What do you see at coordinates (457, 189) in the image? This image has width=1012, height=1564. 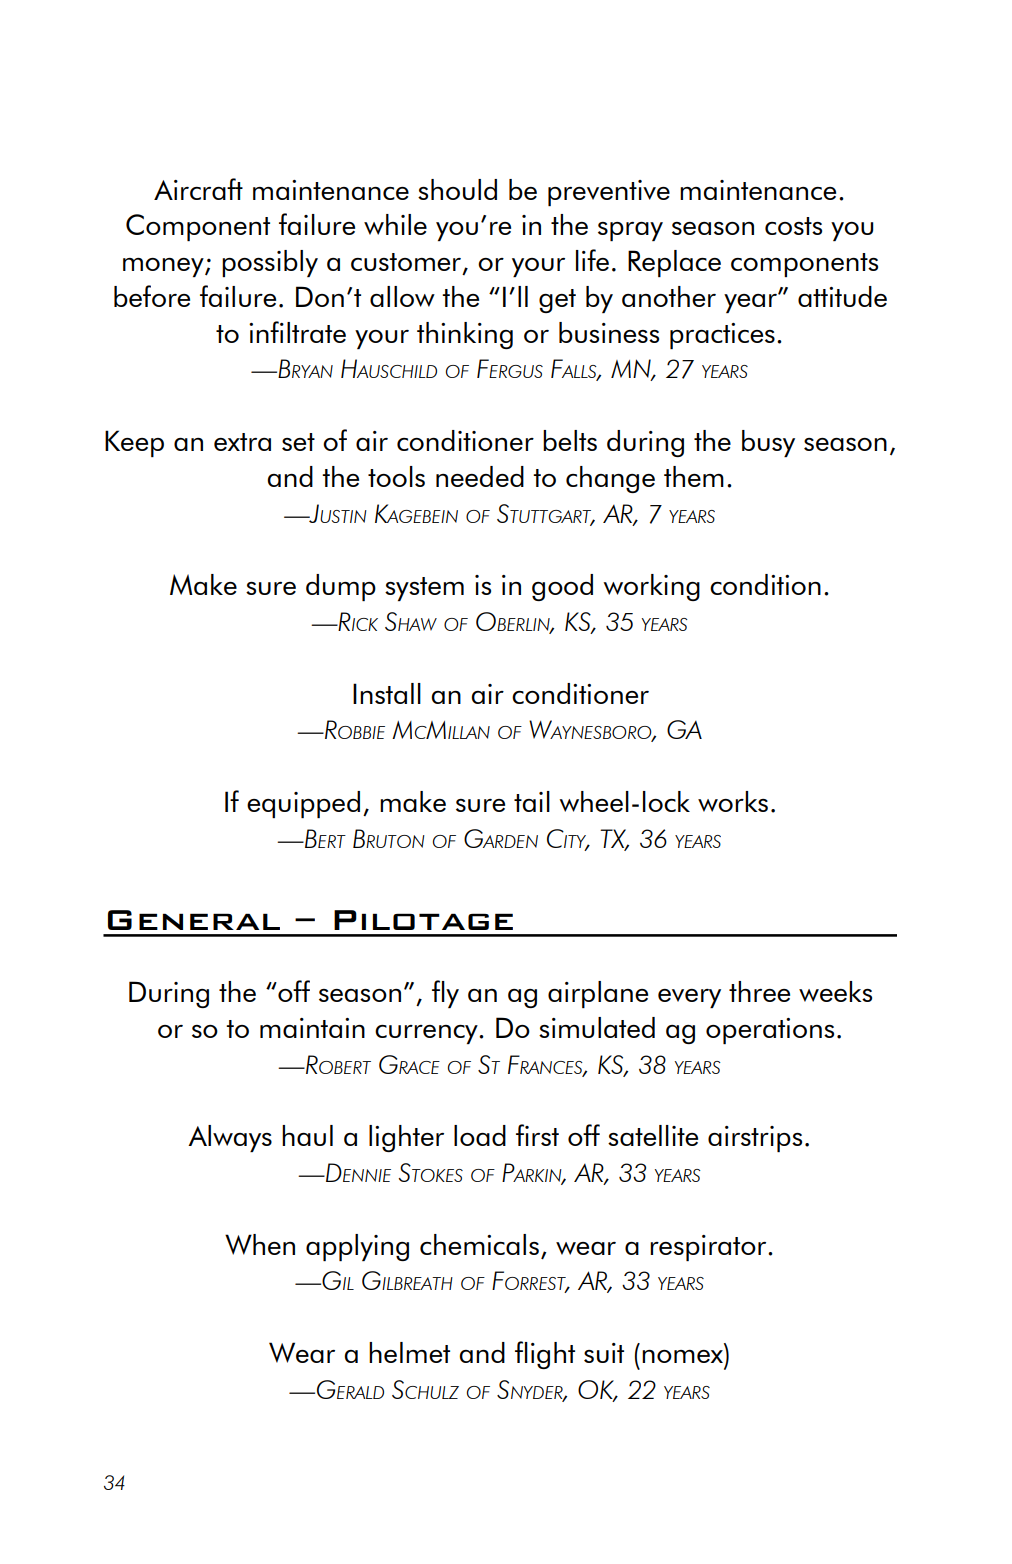 I see `should` at bounding box center [457, 189].
